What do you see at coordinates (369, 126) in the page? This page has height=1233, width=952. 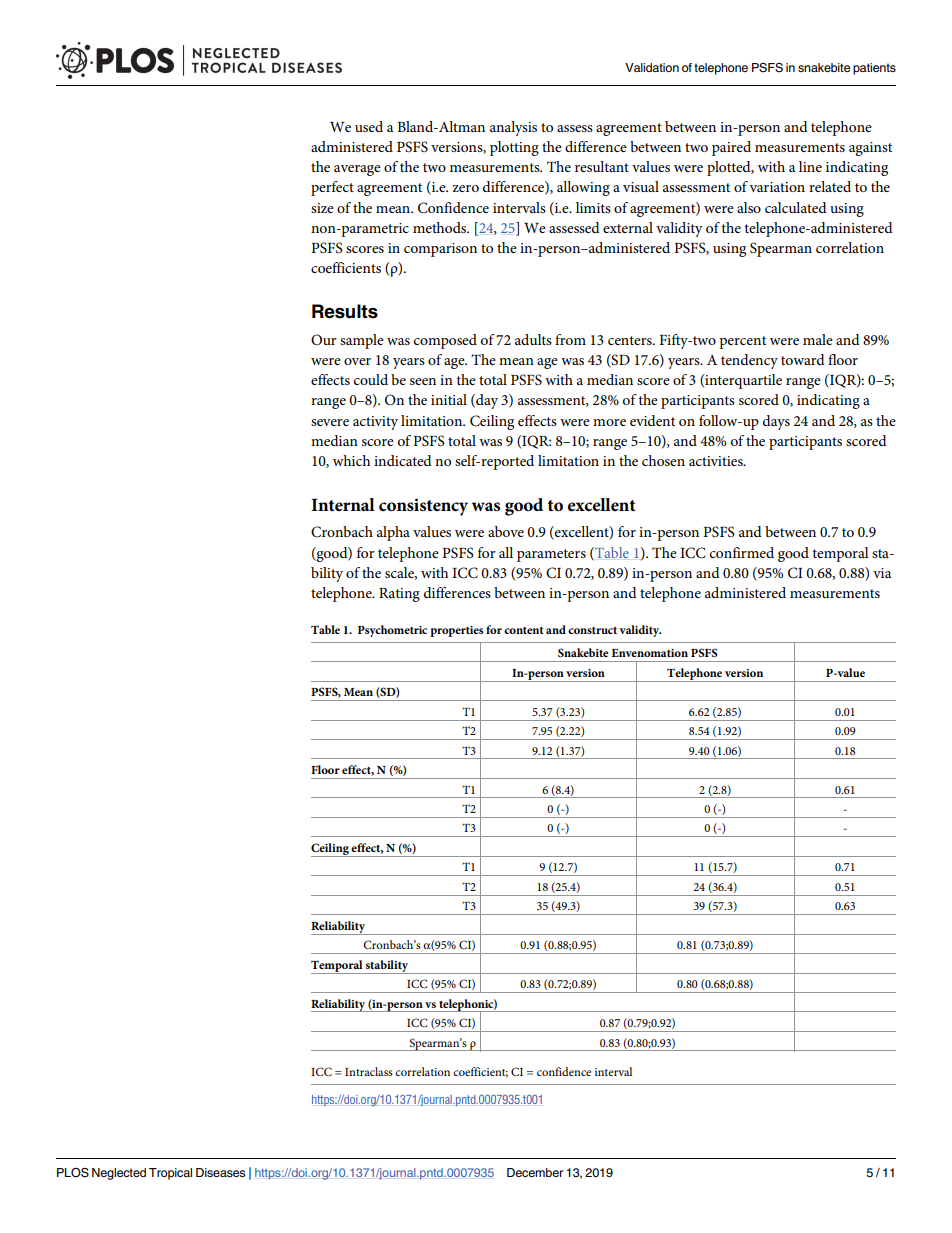 I see `used` at bounding box center [369, 126].
